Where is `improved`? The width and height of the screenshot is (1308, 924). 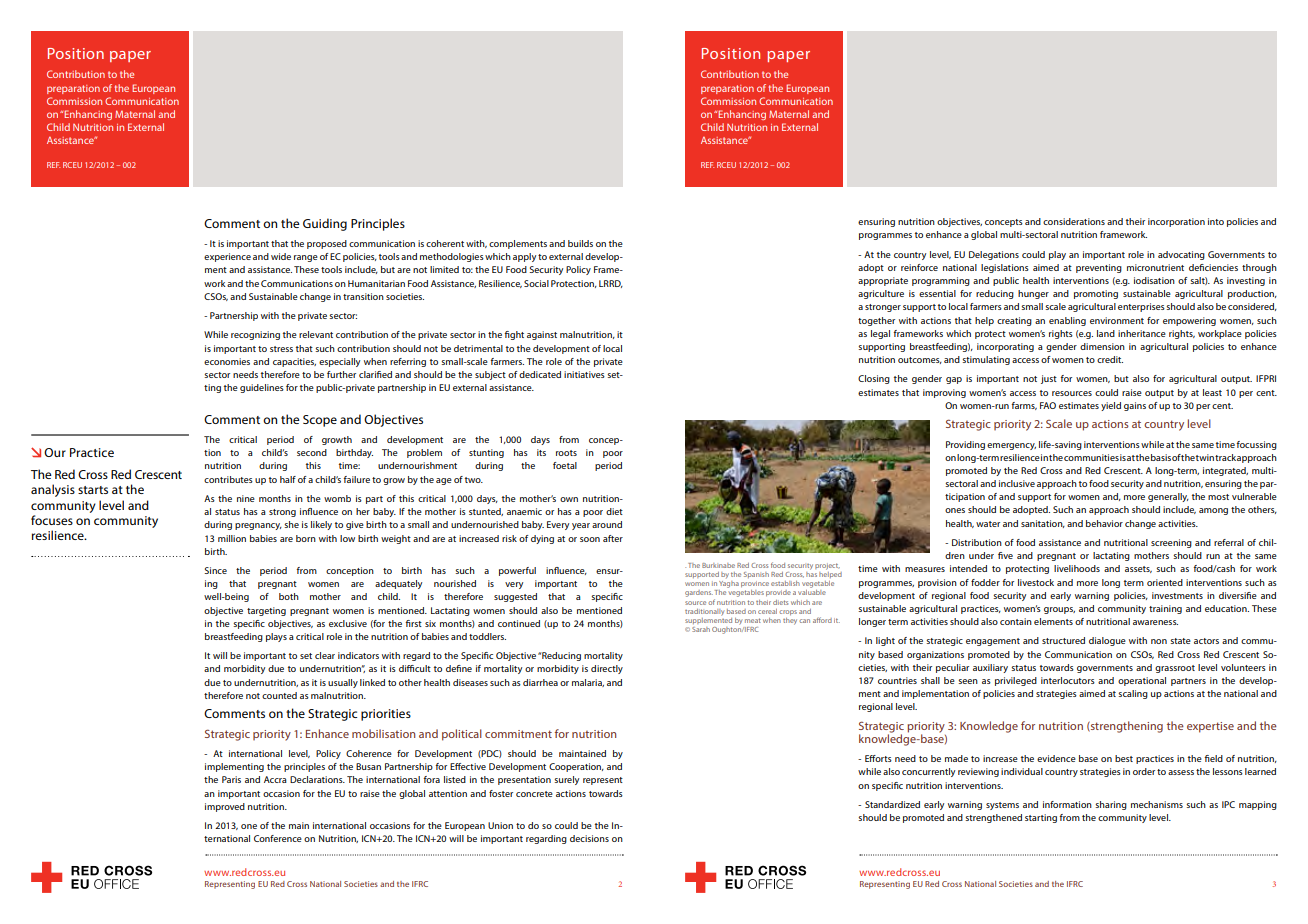
improved is located at coordinates (225, 807).
